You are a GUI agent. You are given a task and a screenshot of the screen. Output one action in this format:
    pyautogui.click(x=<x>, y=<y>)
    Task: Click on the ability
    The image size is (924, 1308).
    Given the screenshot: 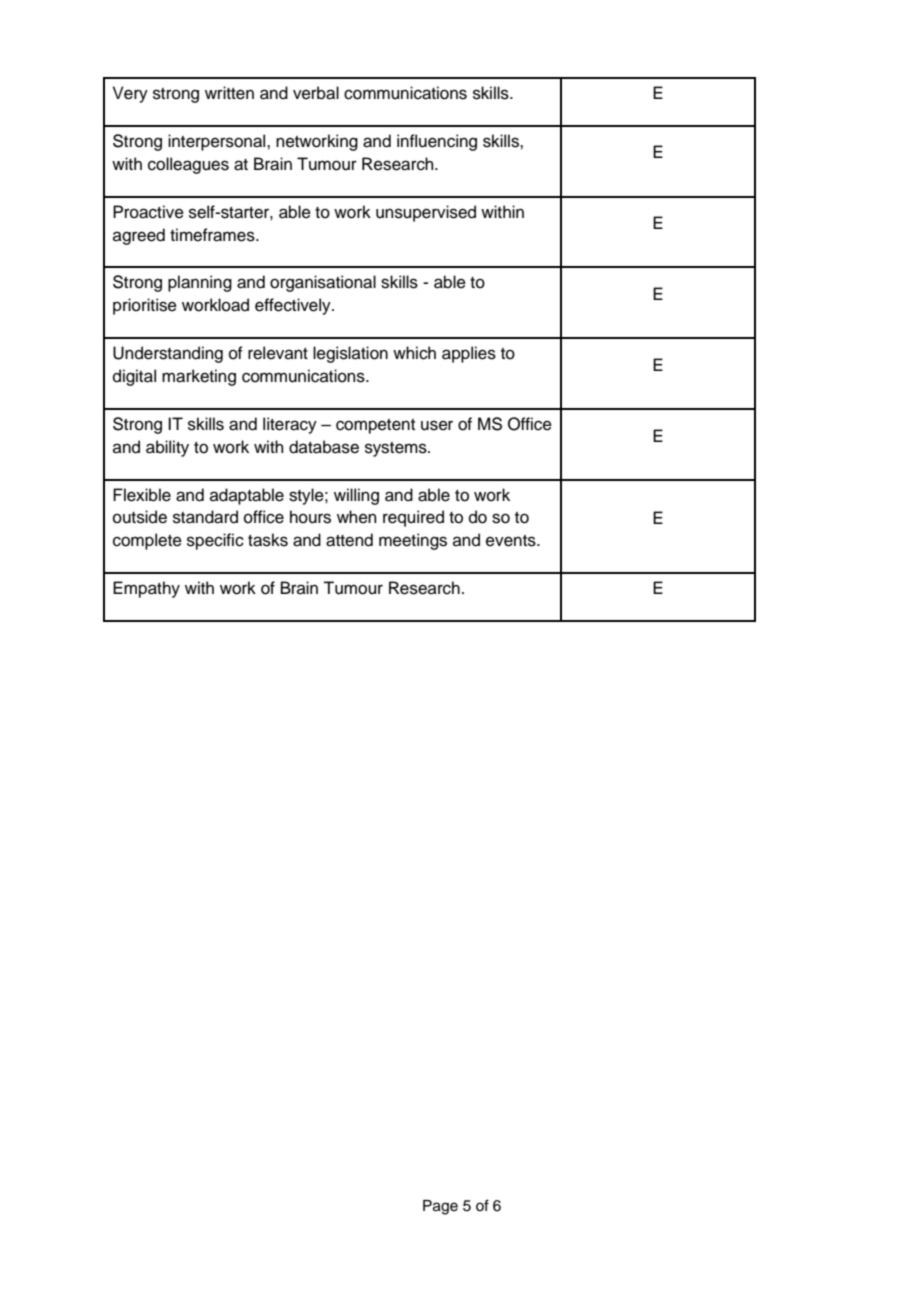 What is the action you would take?
    pyautogui.click(x=167, y=448)
